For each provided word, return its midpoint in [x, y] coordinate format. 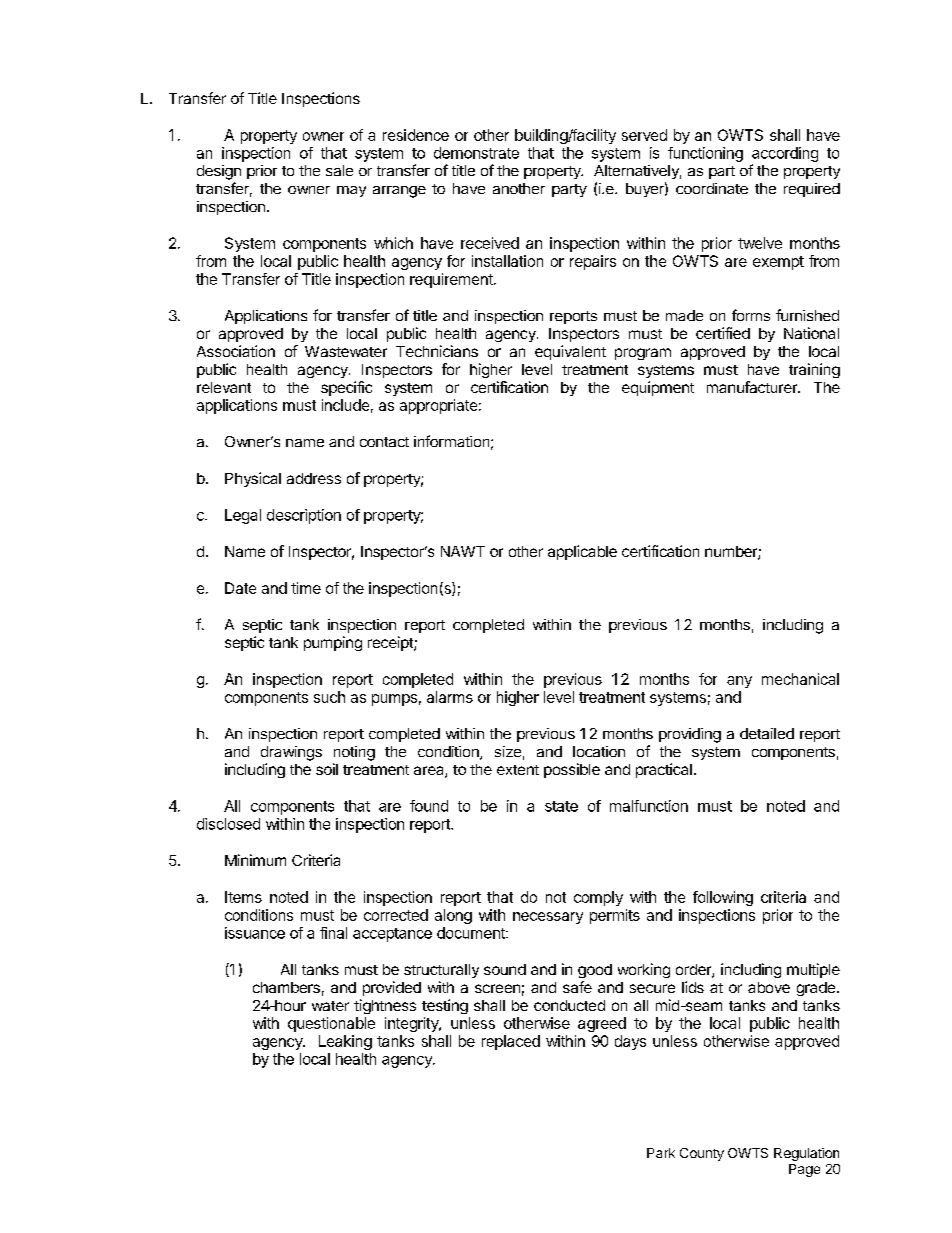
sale [339, 170]
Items [243, 897]
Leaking [345, 1042]
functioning [705, 154]
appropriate [438, 406]
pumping [333, 643]
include [345, 405]
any [739, 682]
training [814, 370]
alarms [450, 697]
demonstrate [476, 153]
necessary [548, 918]
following [723, 898]
